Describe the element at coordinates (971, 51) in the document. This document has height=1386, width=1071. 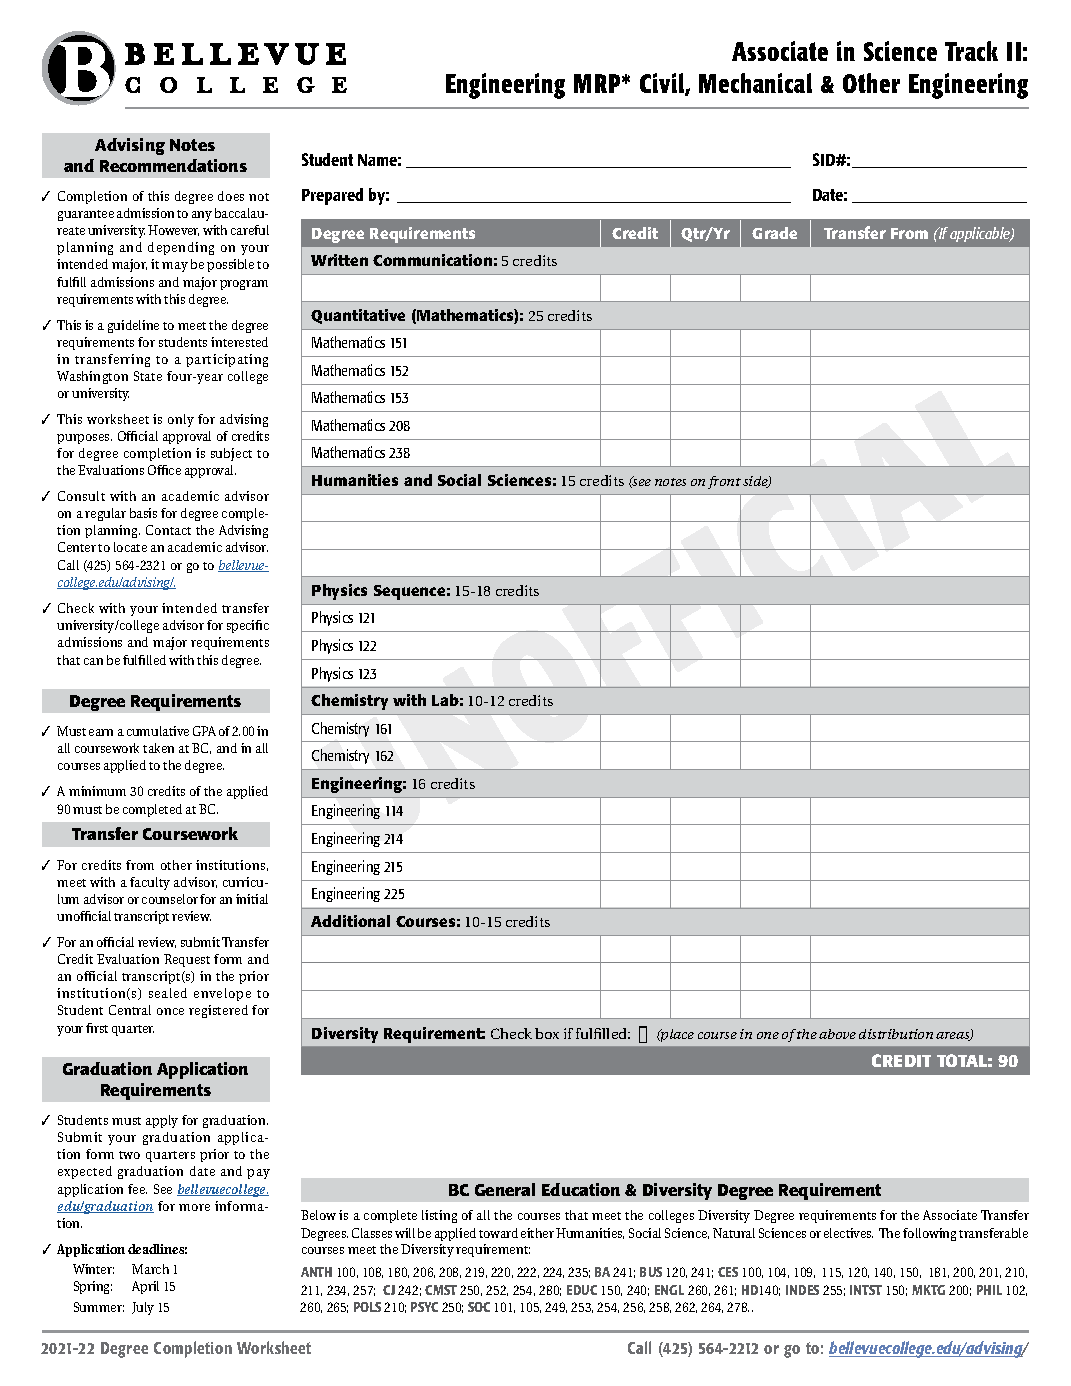
I see `Track` at that location.
